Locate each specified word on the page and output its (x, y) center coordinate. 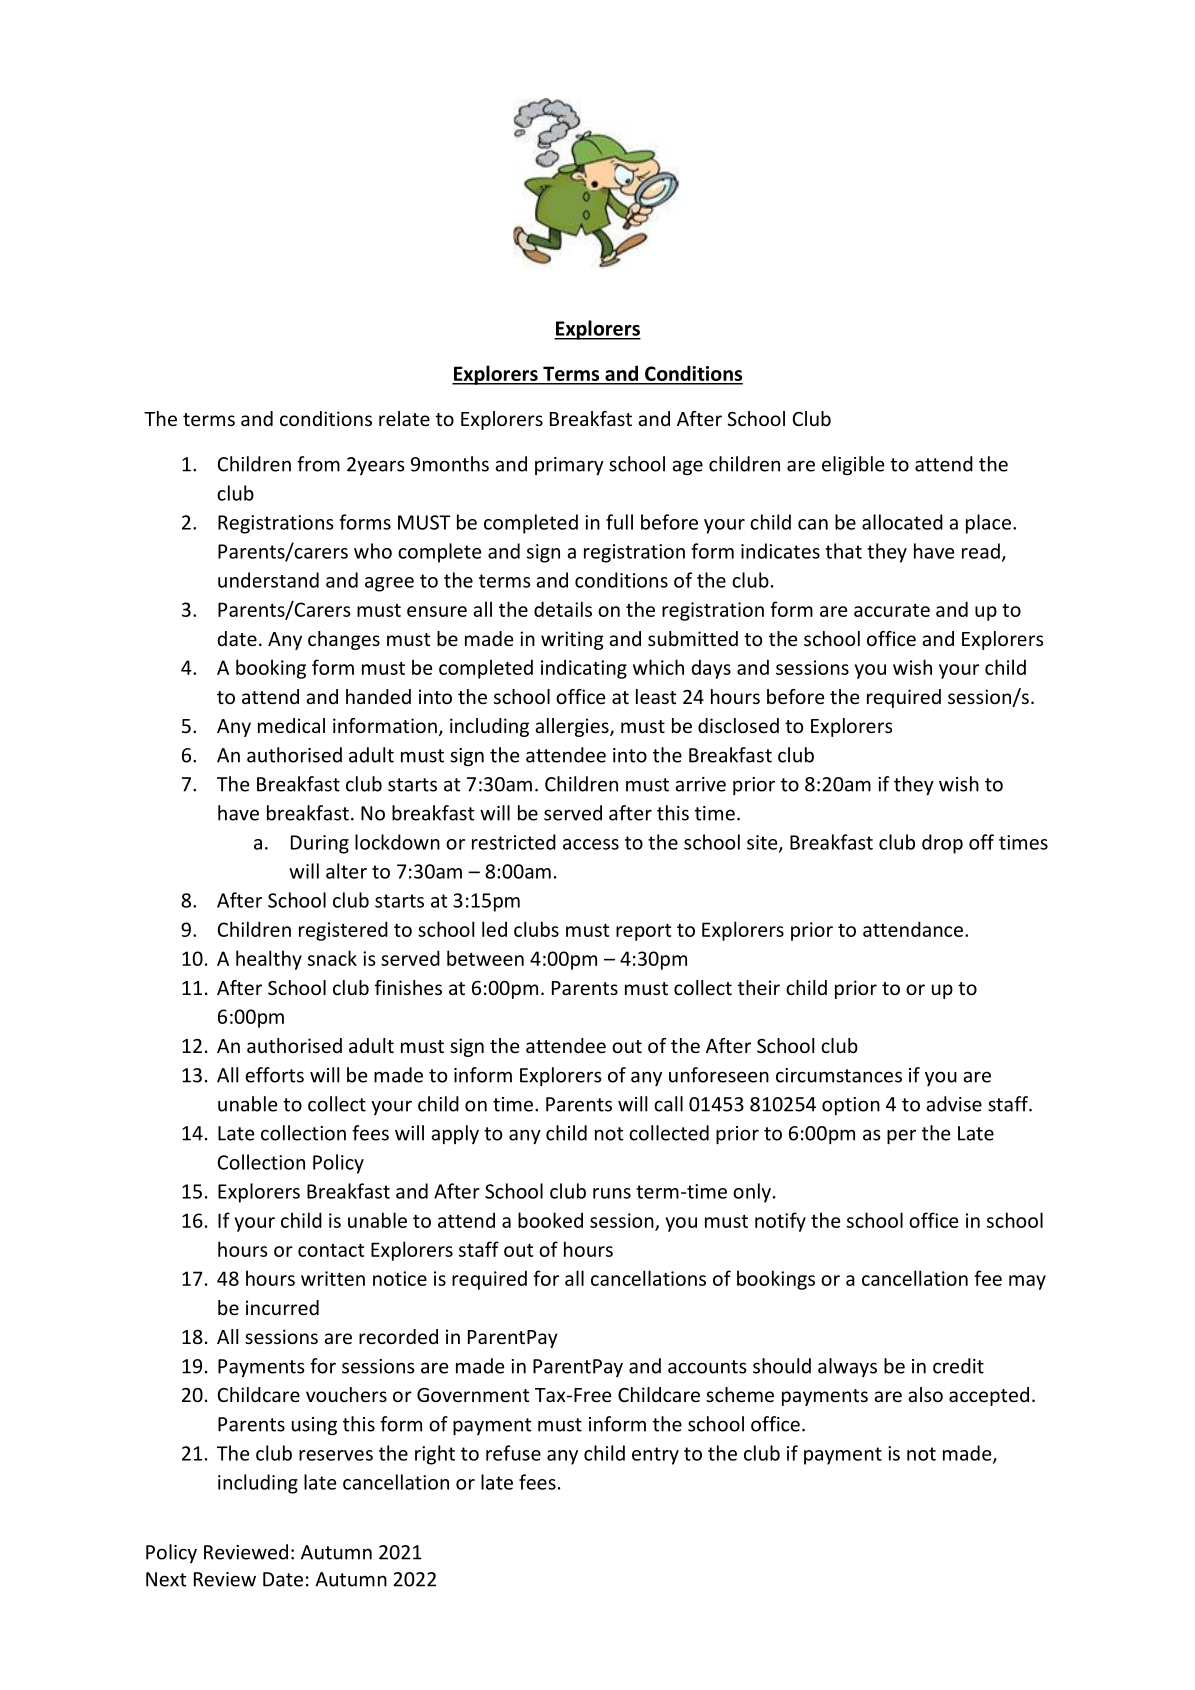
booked (550, 1220)
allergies (573, 727)
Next (166, 1579)
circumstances (839, 1075)
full (619, 522)
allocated (902, 522)
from (318, 464)
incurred (282, 1307)
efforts (274, 1075)
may (1027, 1282)
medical (291, 725)
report (643, 932)
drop (942, 844)
